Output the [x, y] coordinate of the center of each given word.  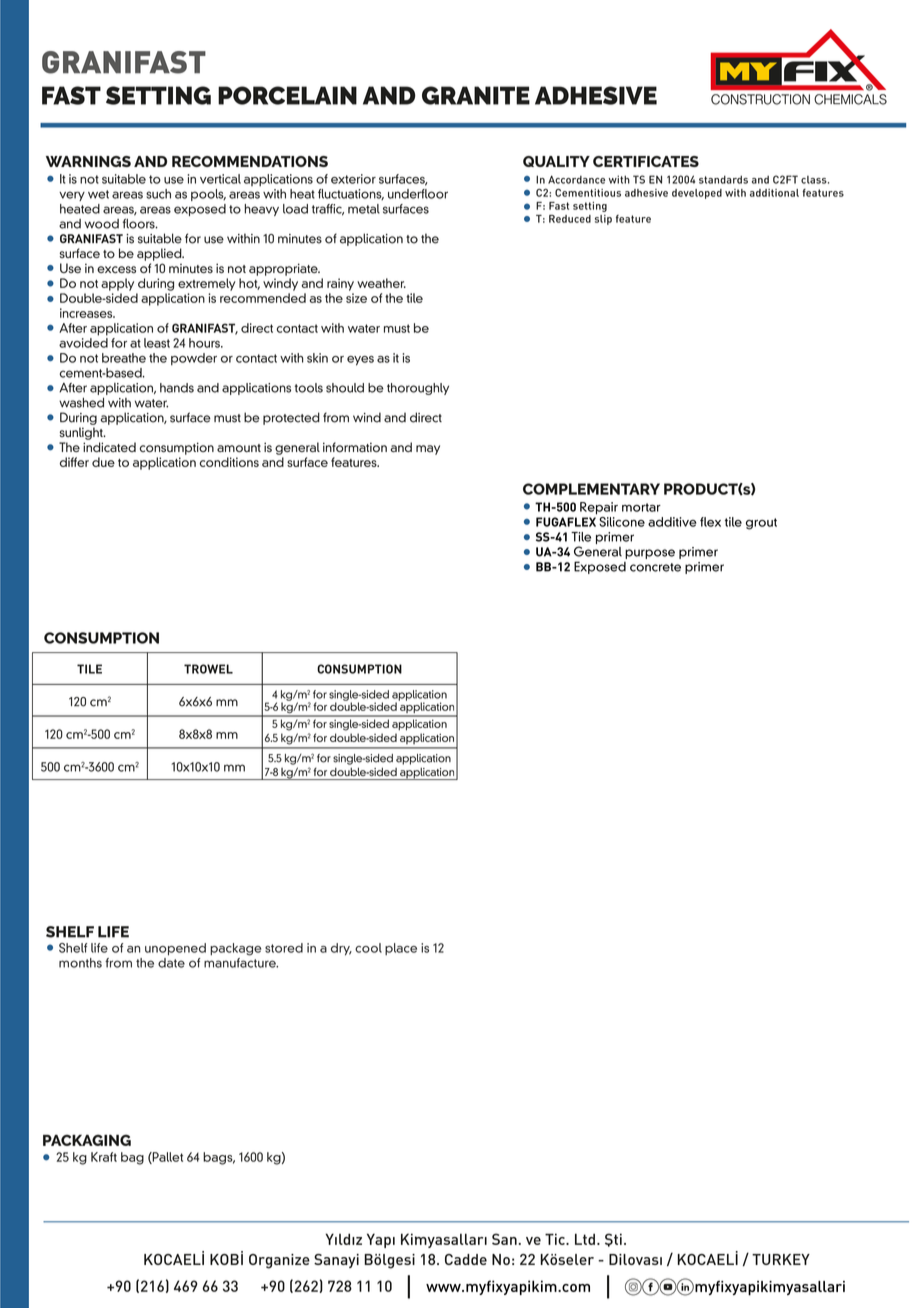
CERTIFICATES [646, 161]
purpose [650, 554]
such [158, 194]
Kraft [104, 1157]
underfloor [418, 194]
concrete [655, 567]
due [103, 462]
